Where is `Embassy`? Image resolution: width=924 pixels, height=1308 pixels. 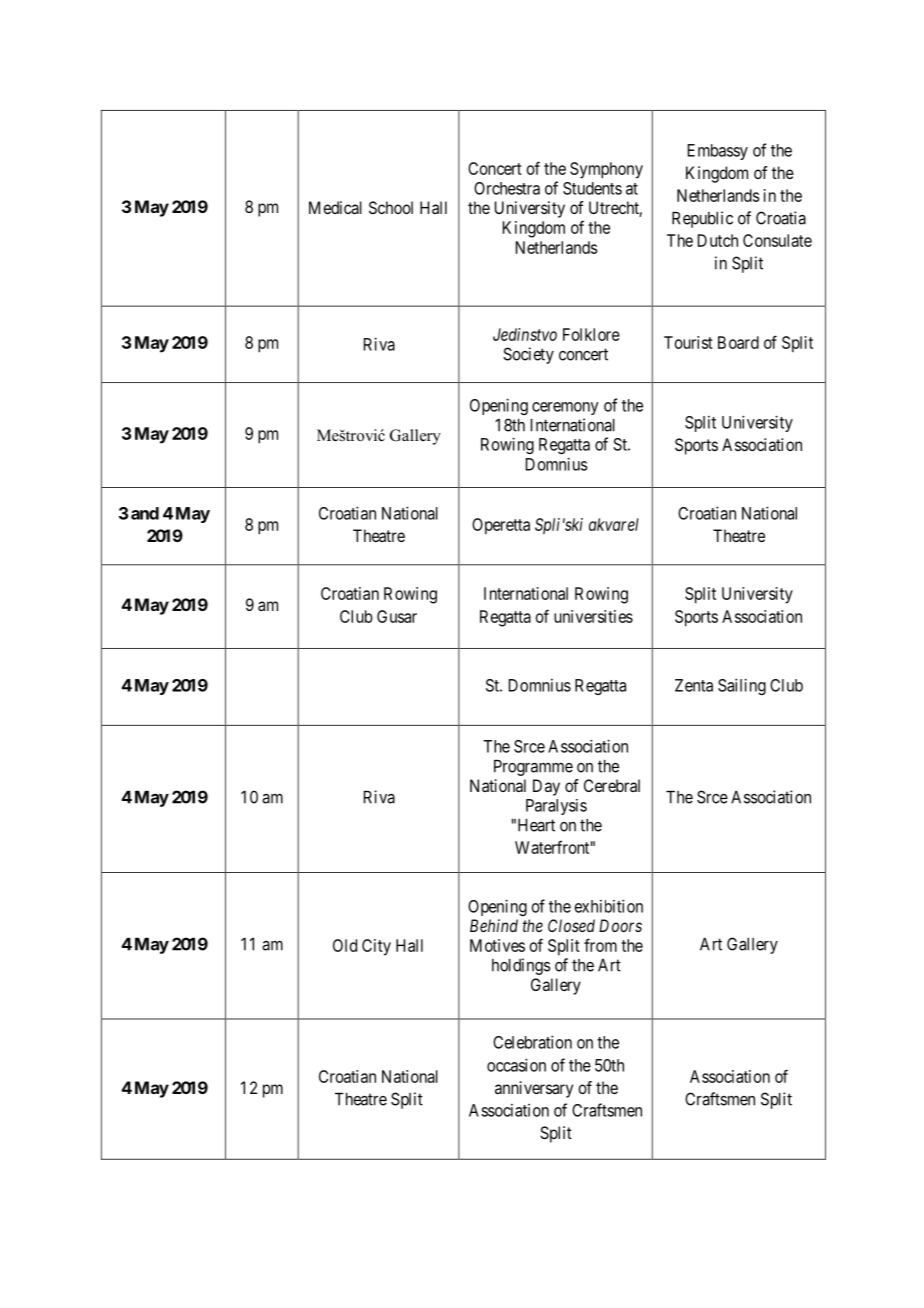 Embassy is located at coordinates (718, 152).
